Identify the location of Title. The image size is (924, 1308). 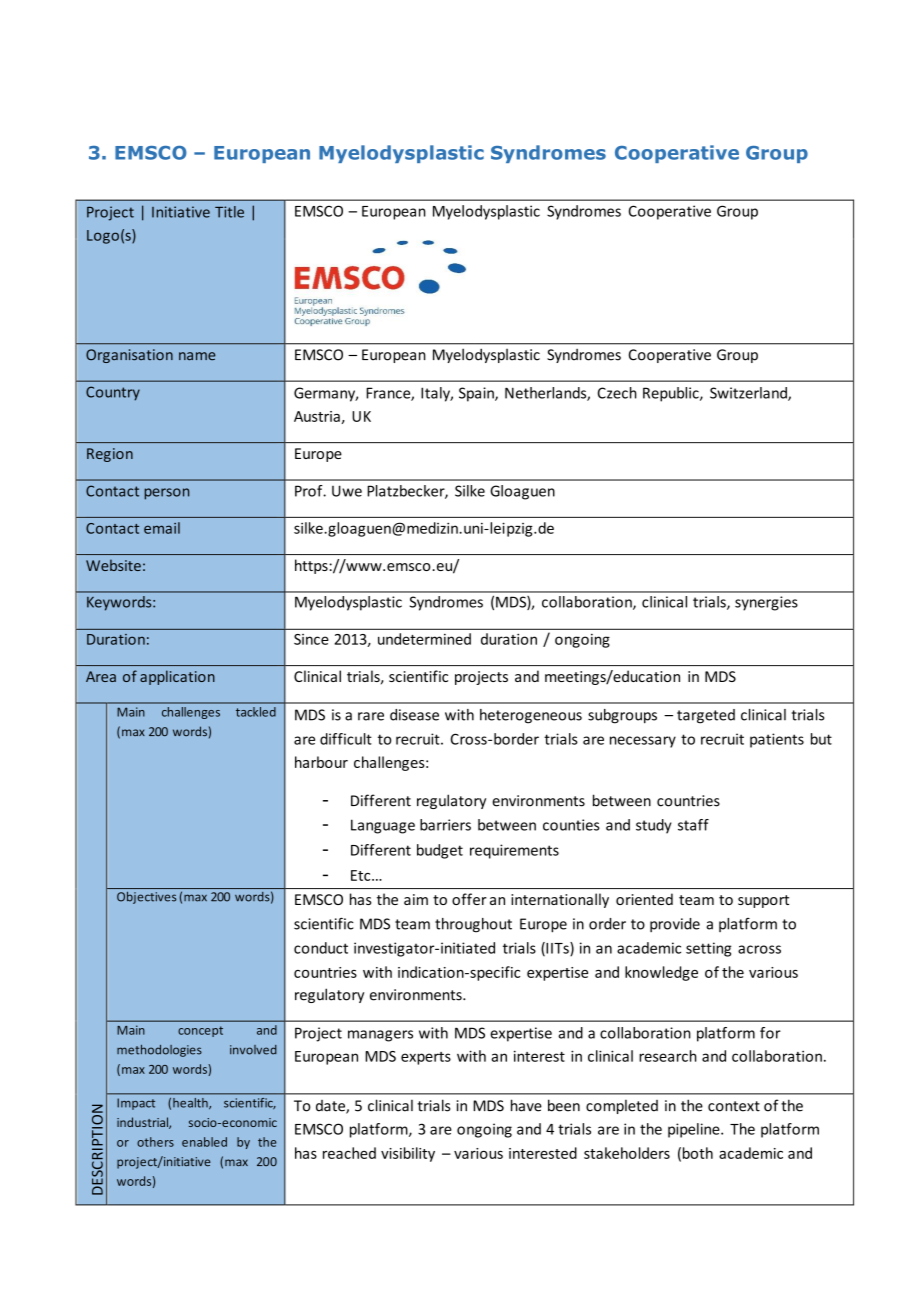
(229, 212).
